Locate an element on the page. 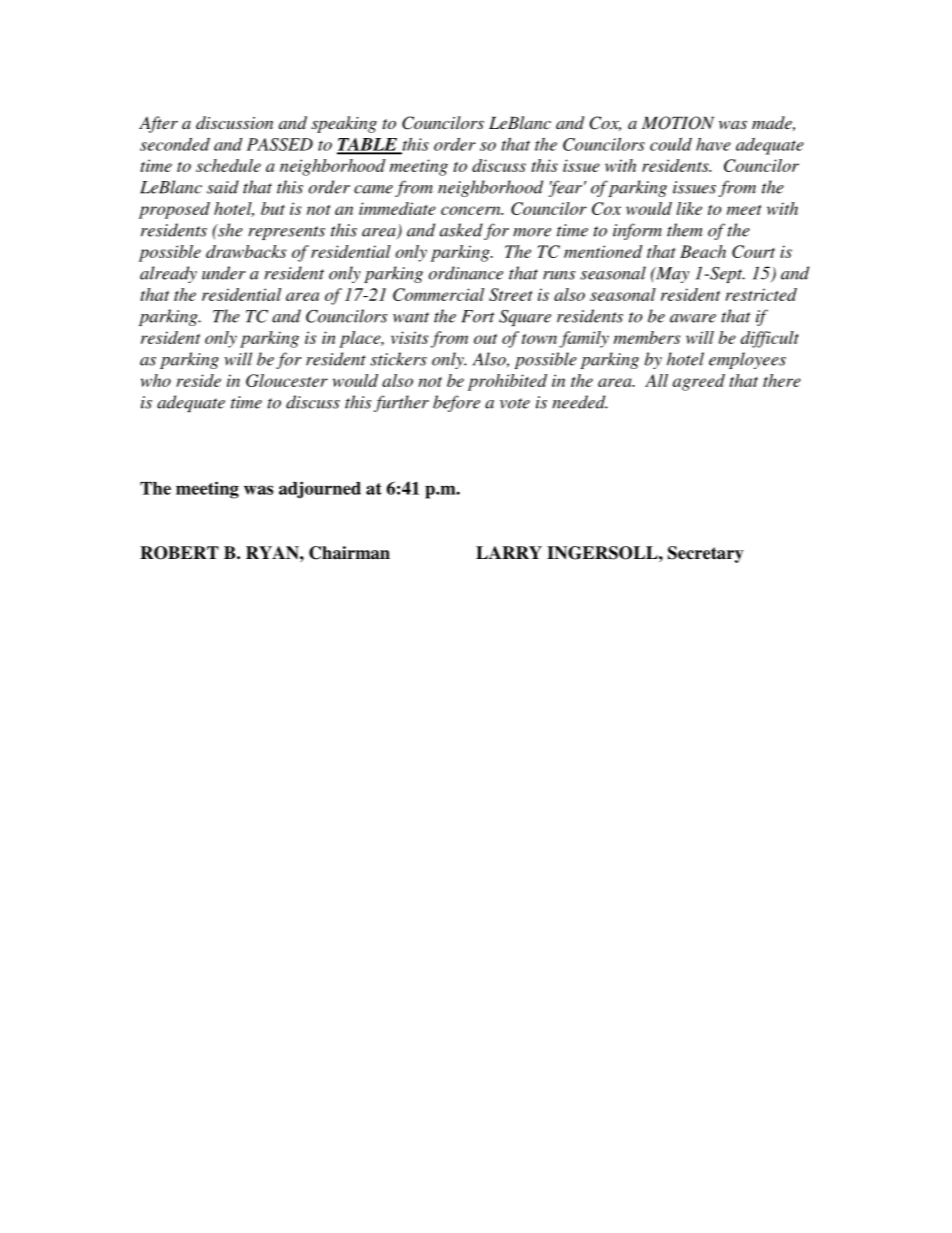 The height and width of the document is (1233, 952). have is located at coordinates (713, 144).
